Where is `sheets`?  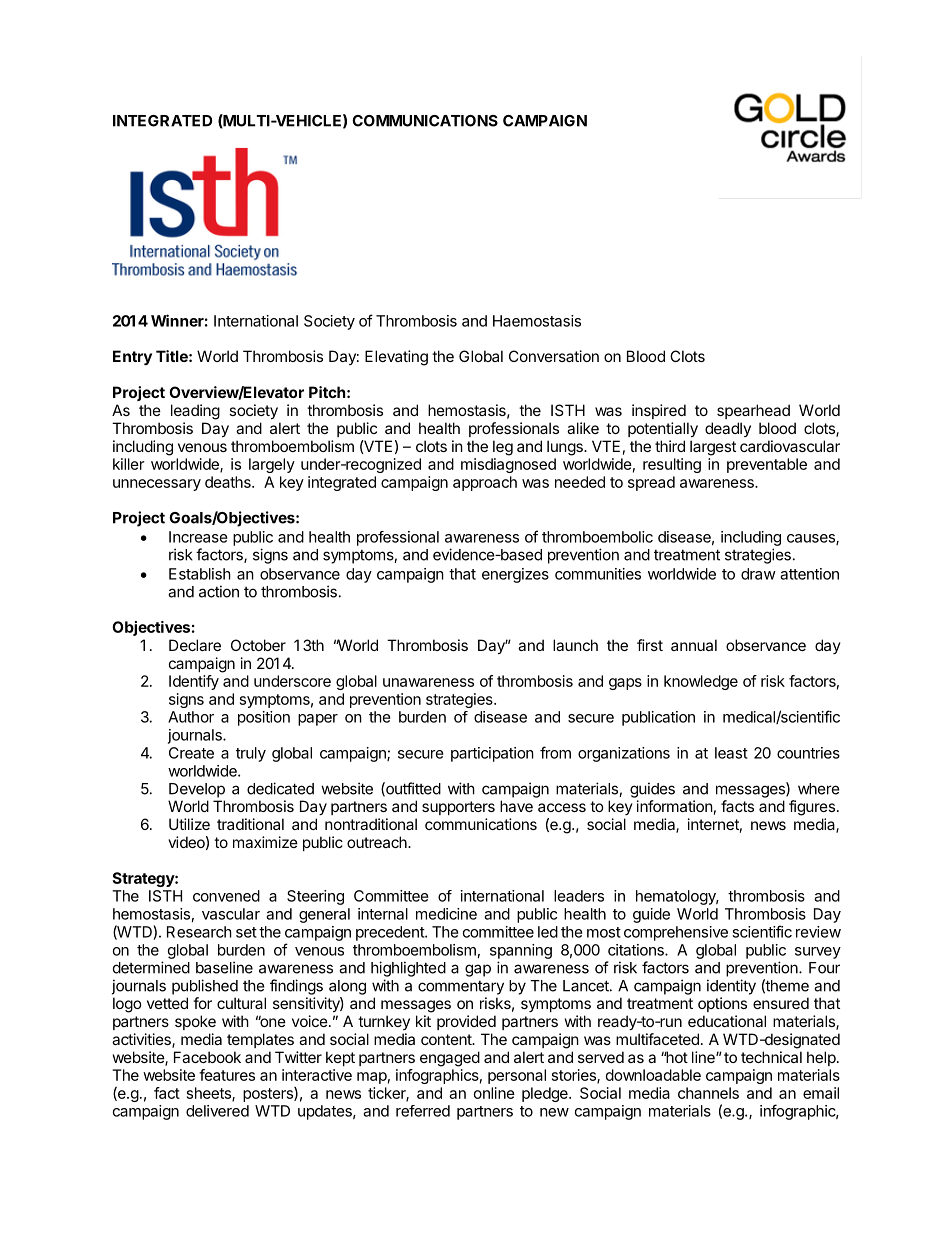 sheets is located at coordinates (210, 1094).
